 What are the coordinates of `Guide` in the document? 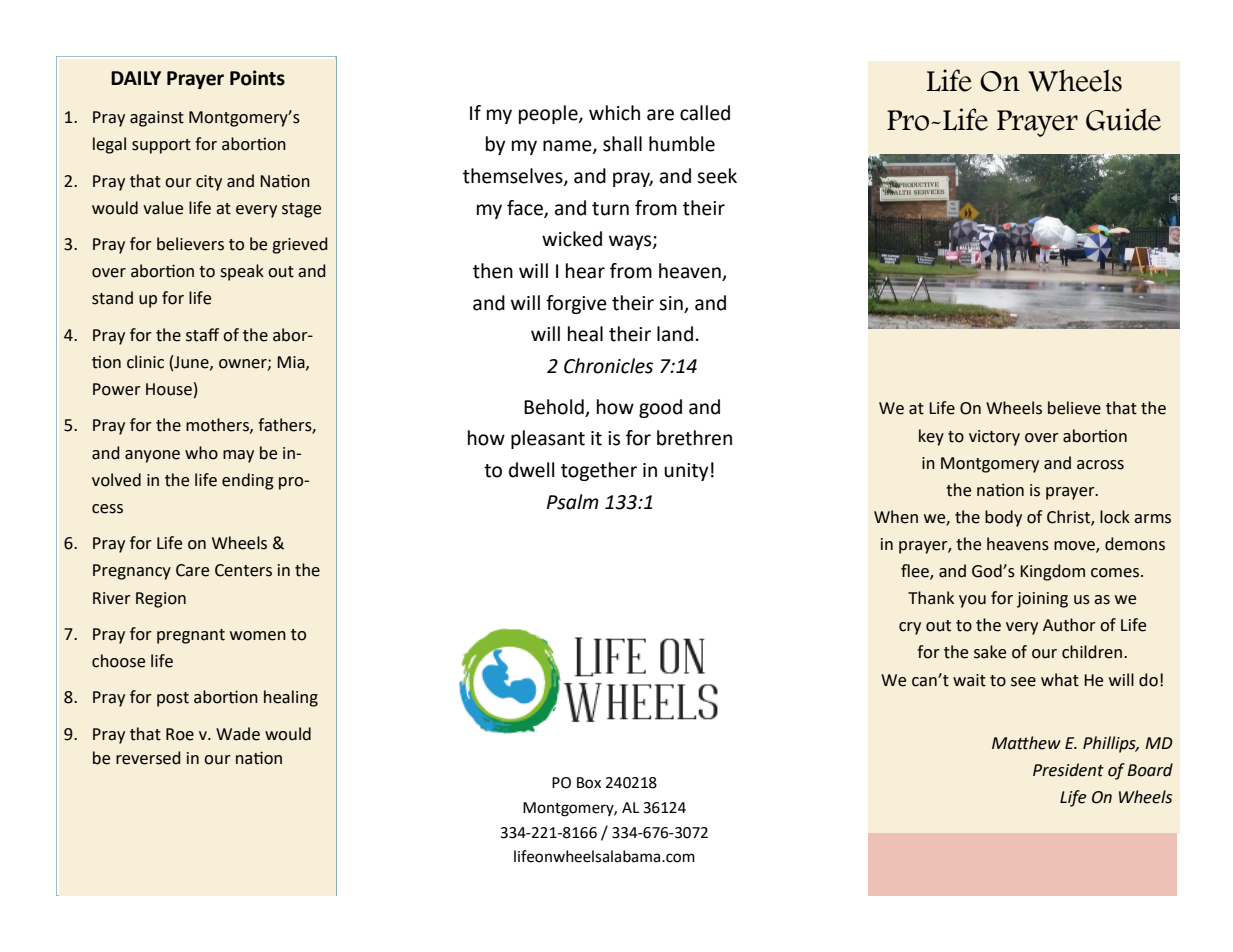 It's located at (1123, 119).
